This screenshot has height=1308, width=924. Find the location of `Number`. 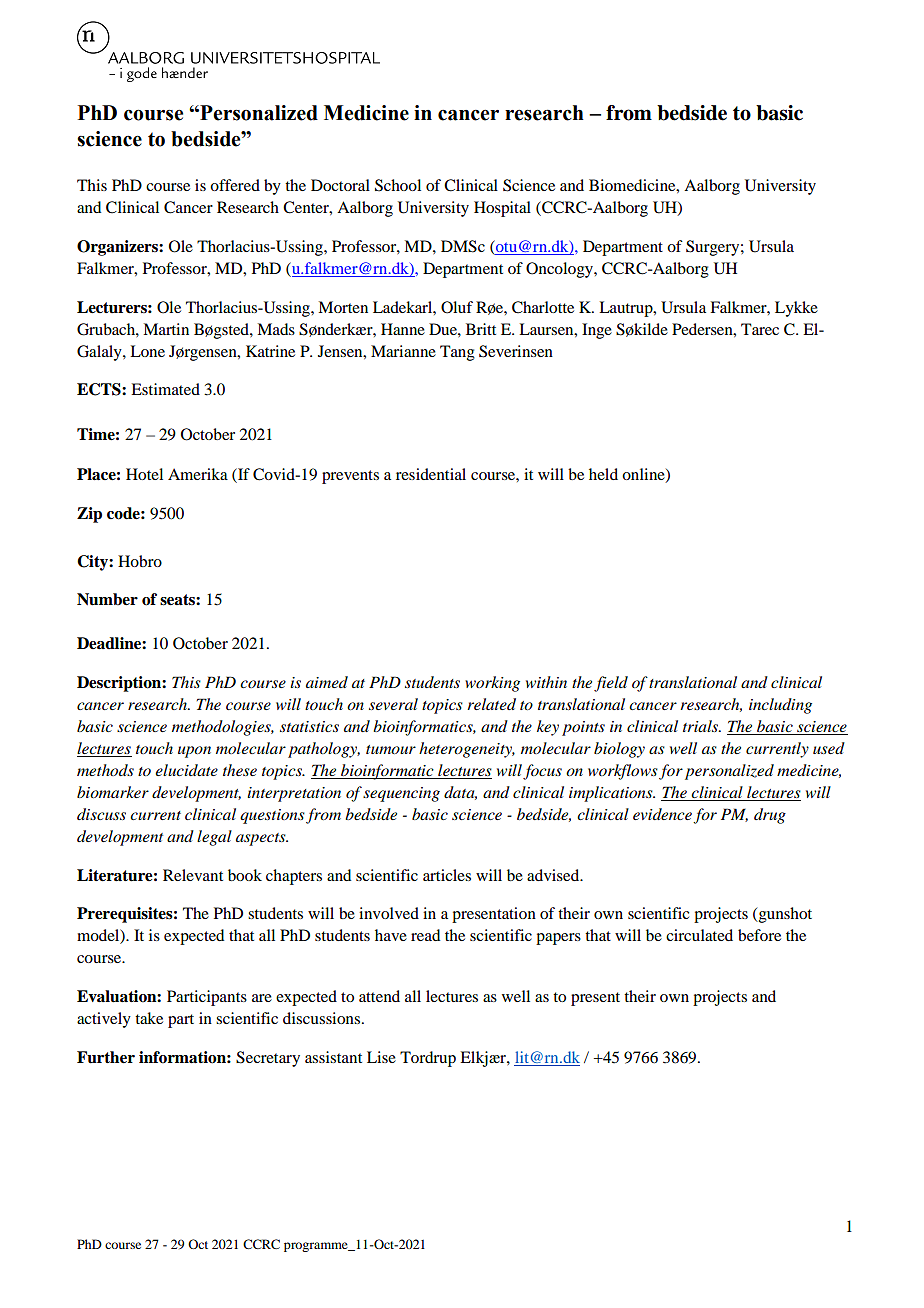

Number is located at coordinates (107, 599).
